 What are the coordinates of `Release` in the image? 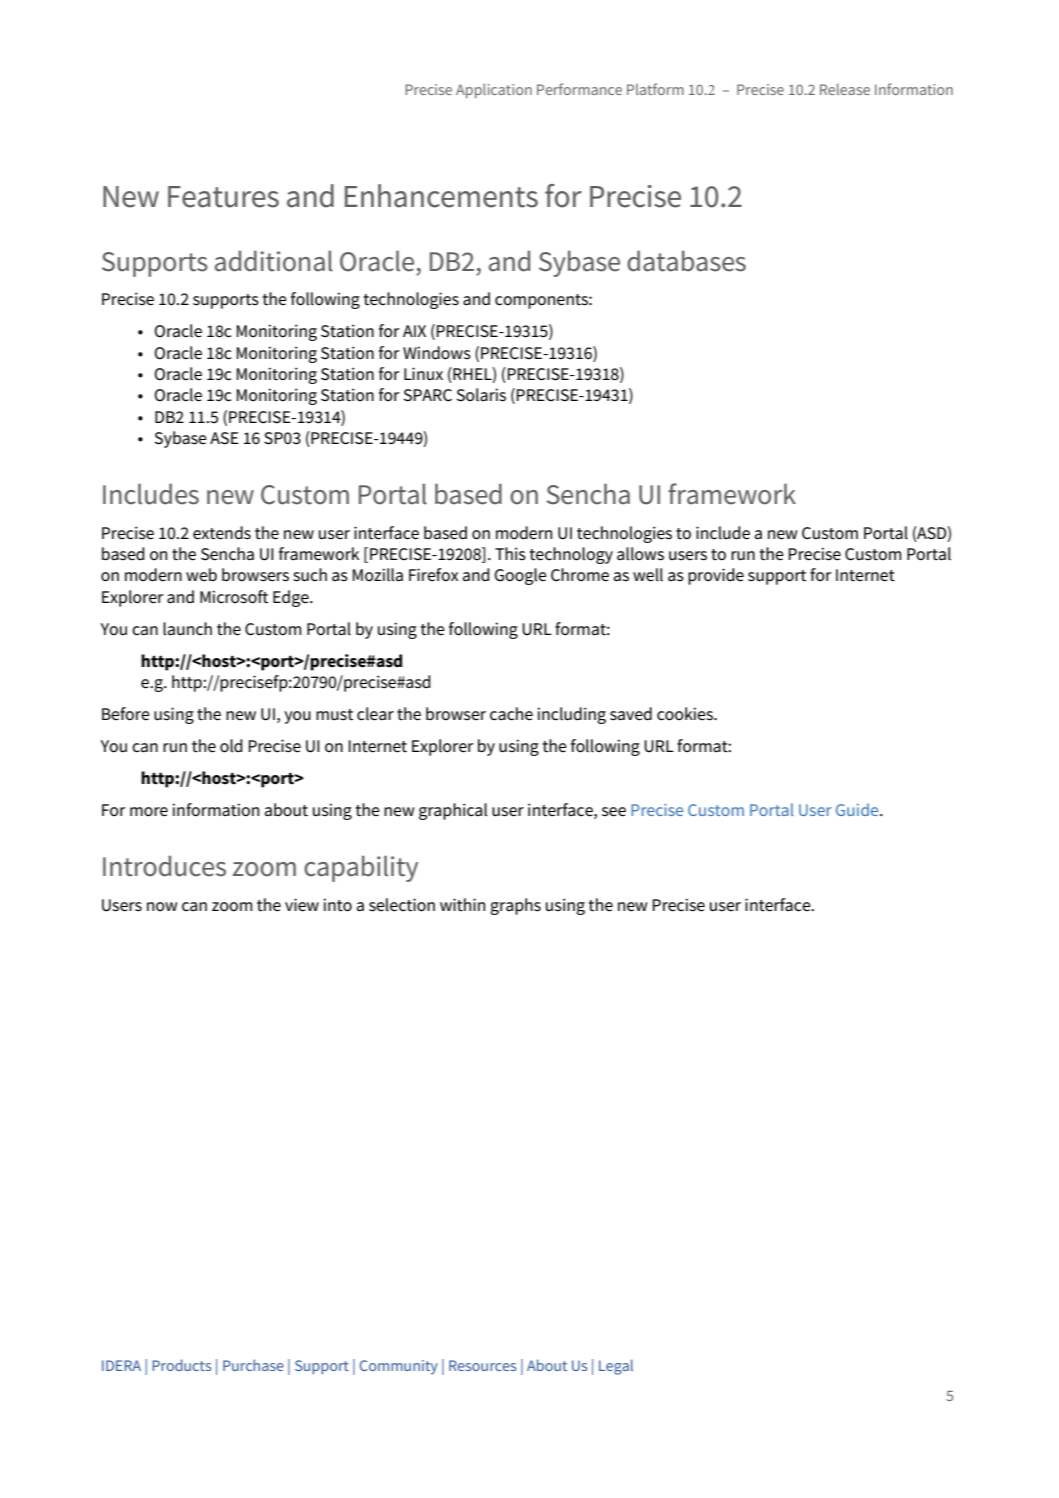 It's located at (845, 89).
